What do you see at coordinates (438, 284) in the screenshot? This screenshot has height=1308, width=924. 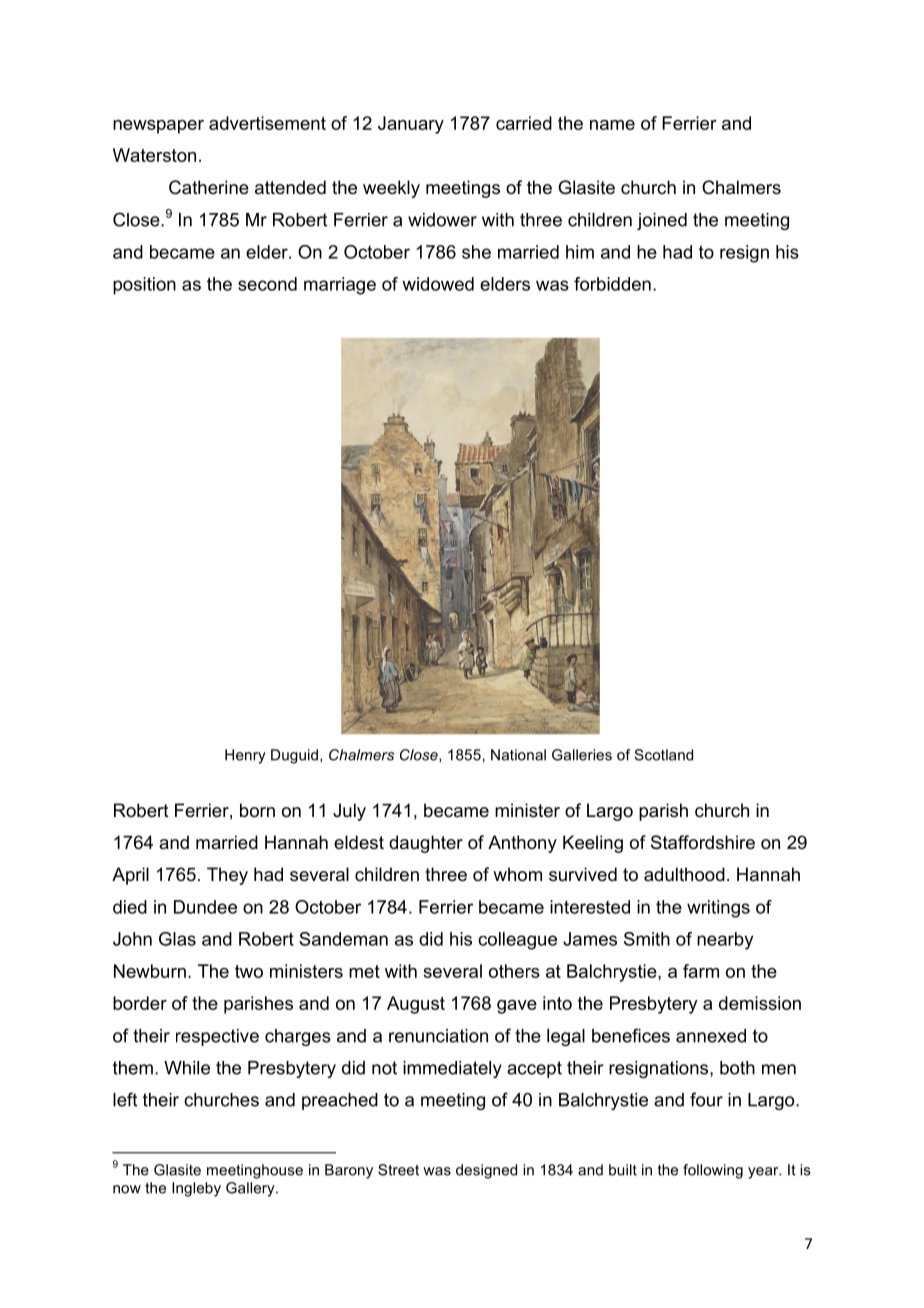 I see `widowed` at bounding box center [438, 284].
